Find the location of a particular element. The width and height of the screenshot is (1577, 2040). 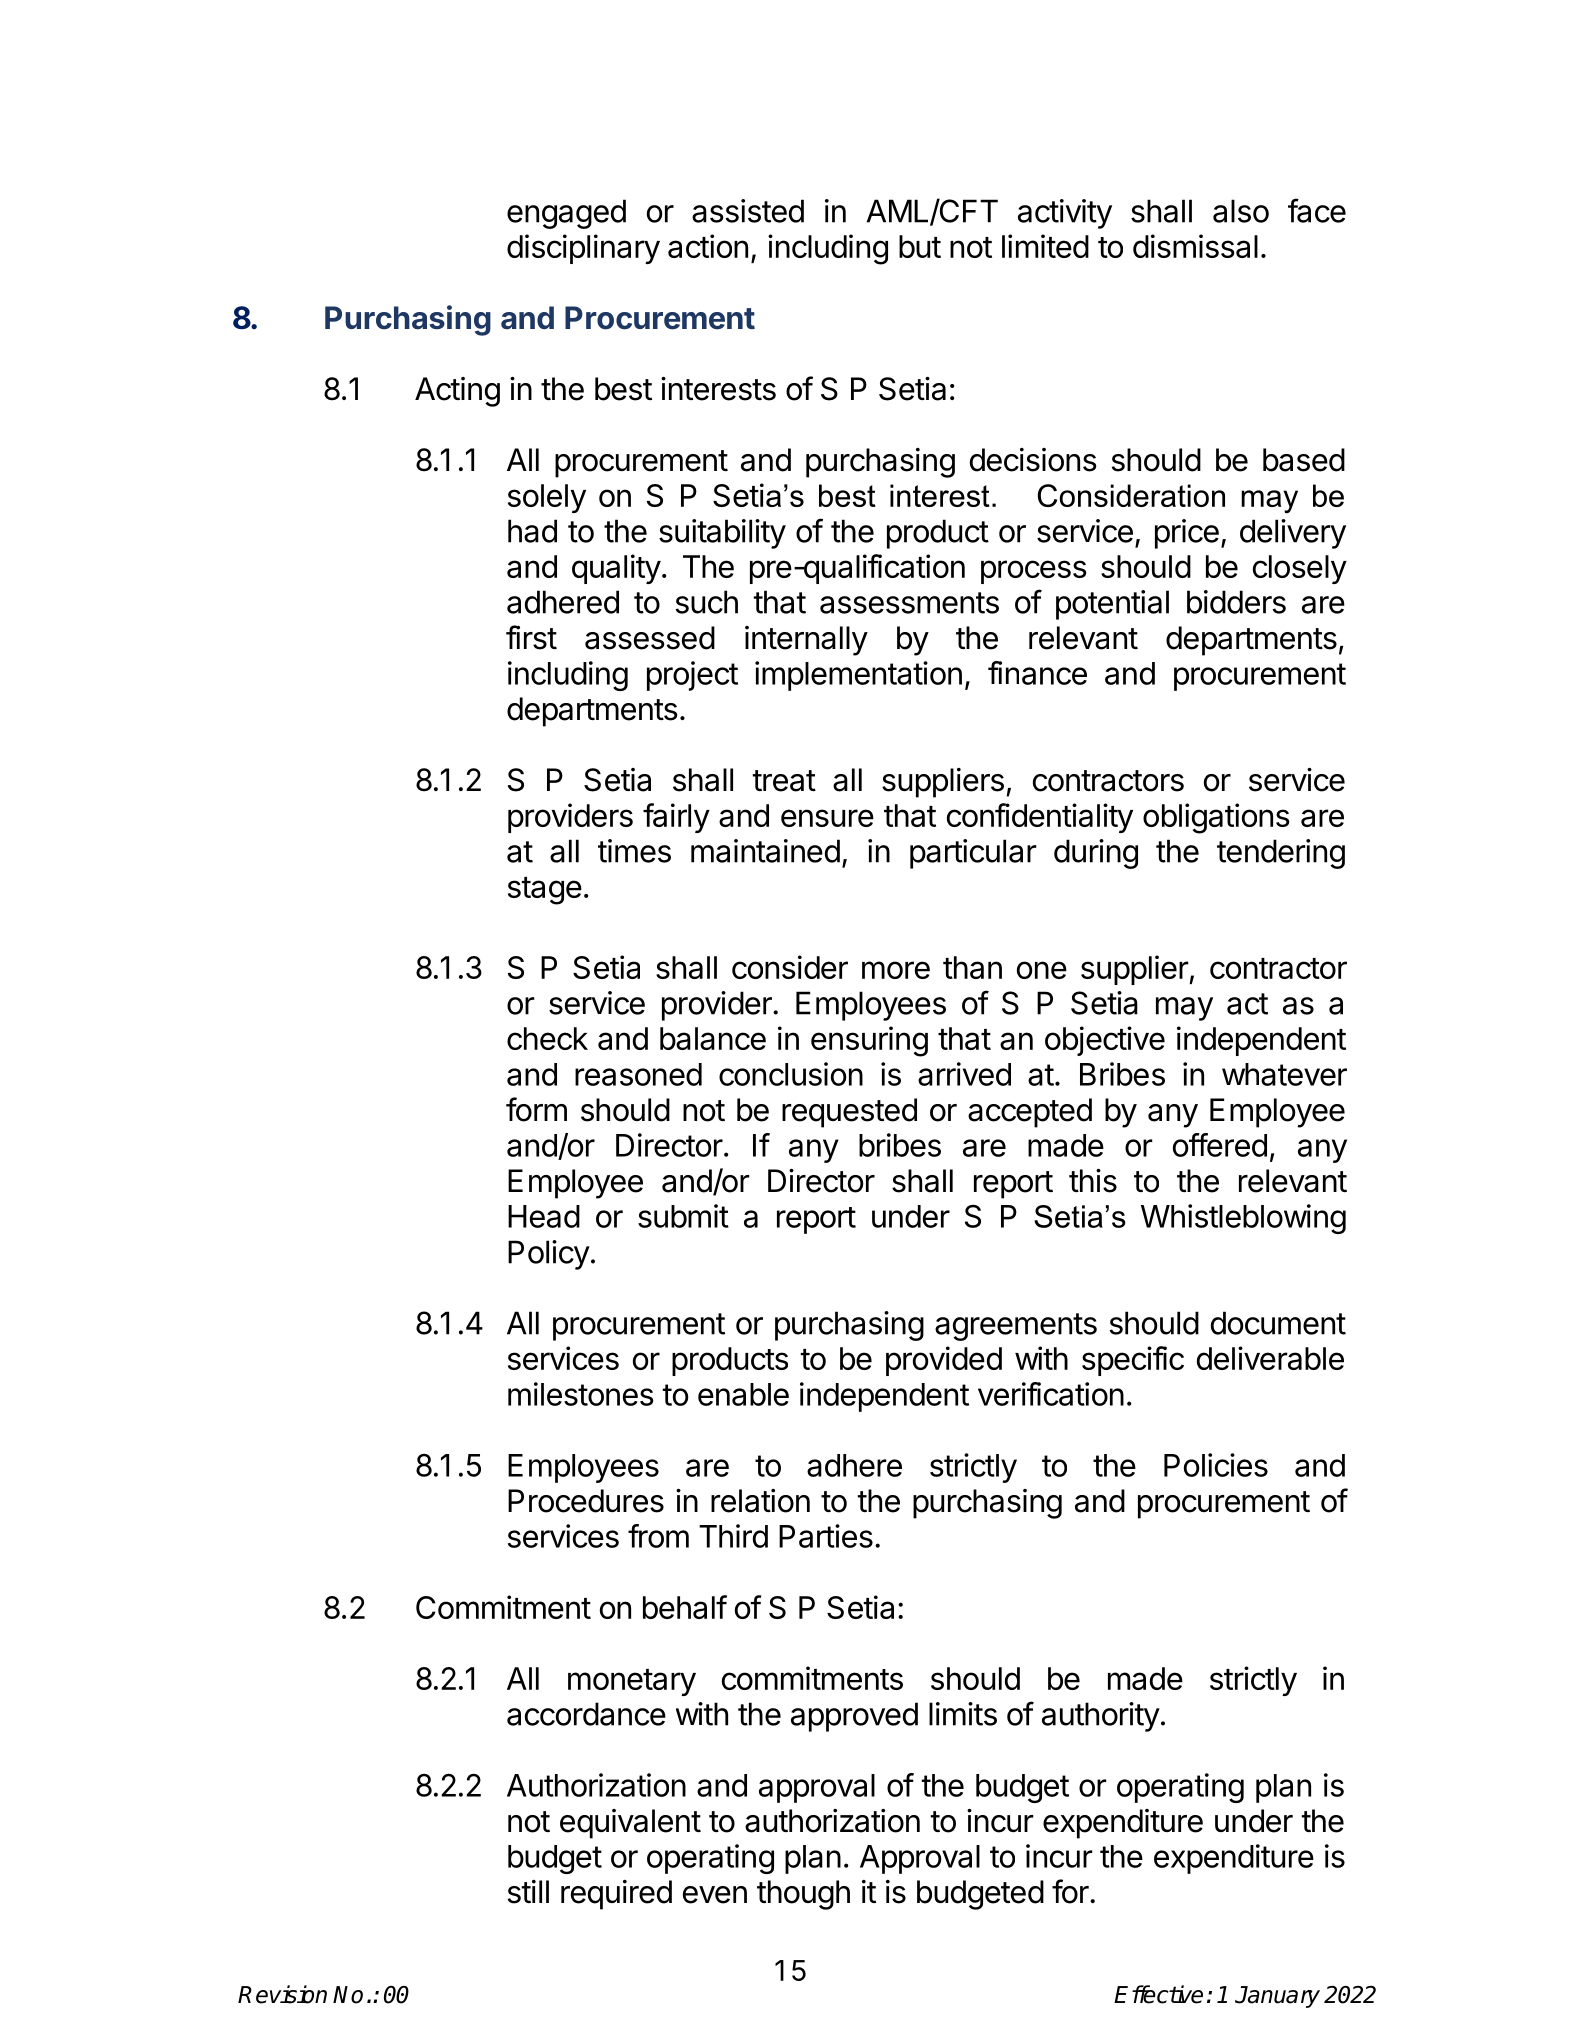

assisted is located at coordinates (748, 211).
